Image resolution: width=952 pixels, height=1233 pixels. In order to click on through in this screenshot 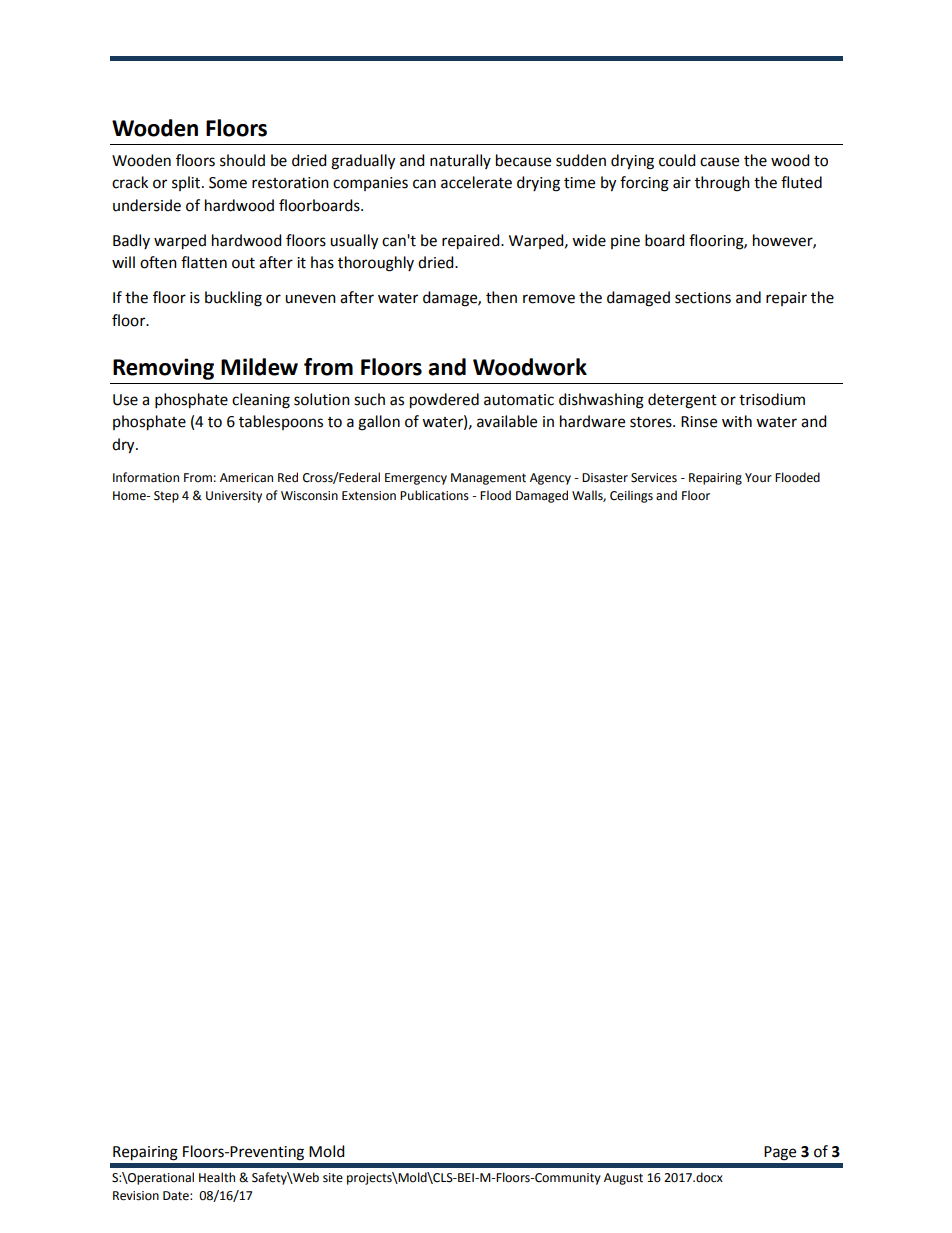, I will do `click(722, 184)`.
